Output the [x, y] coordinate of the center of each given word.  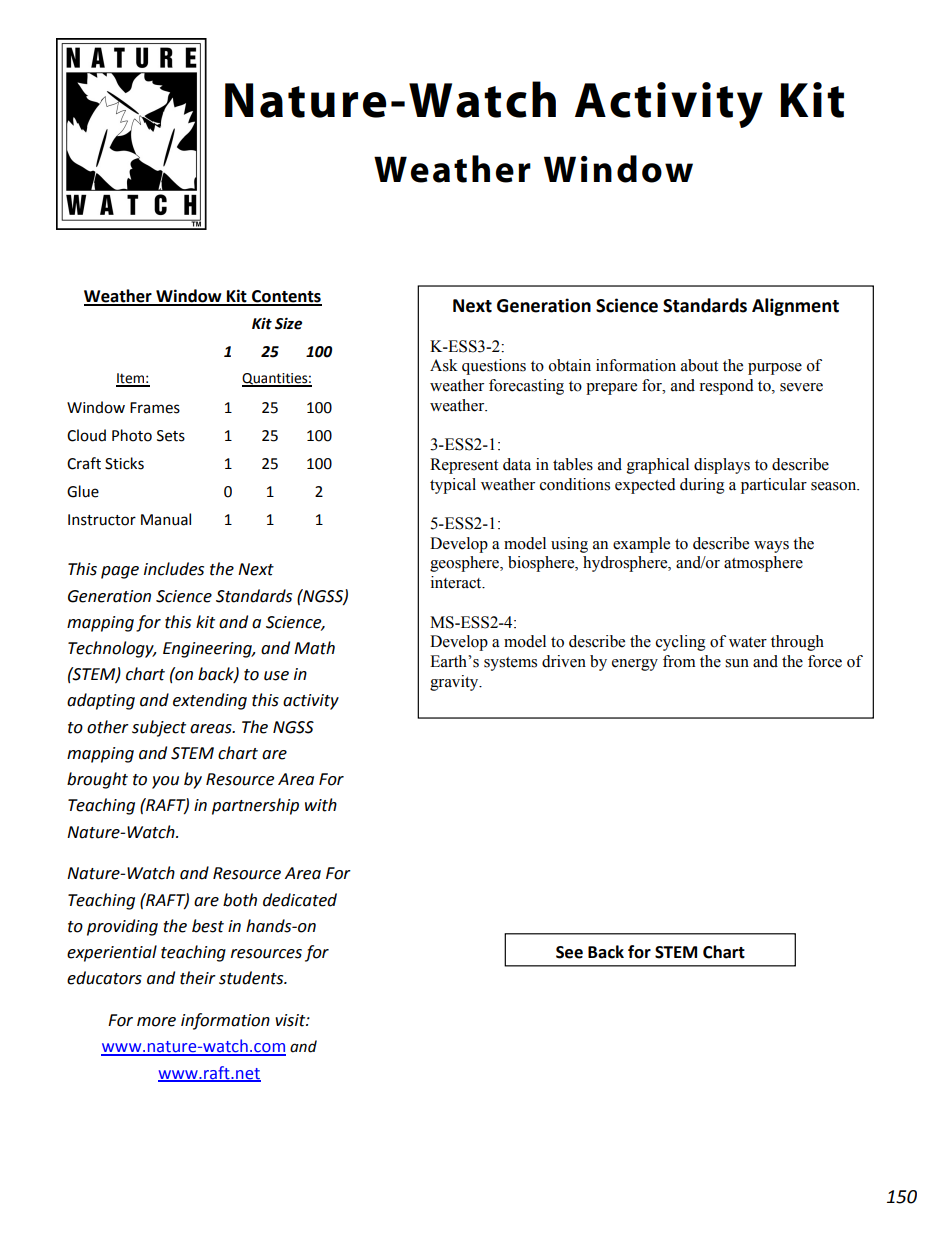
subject [159, 728]
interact [457, 582]
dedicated [300, 900]
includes [174, 569]
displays [722, 466]
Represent [464, 466]
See [569, 952]
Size [288, 323]
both [240, 900]
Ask [444, 365]
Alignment [795, 307]
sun [737, 663]
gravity [455, 683]
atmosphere [763, 564]
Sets [171, 436]
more [156, 1022]
